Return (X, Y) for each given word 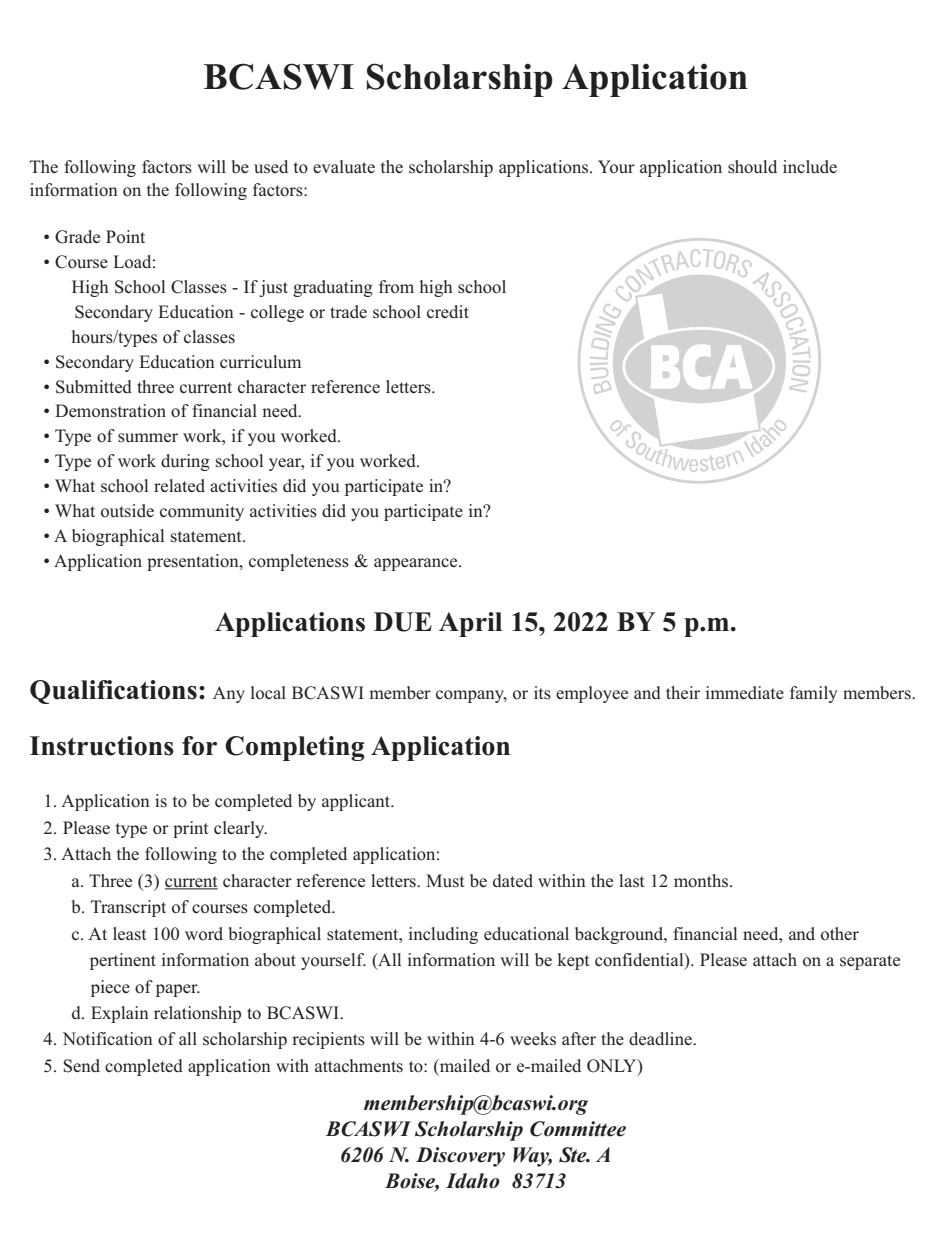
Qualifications (113, 692)
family (814, 694)
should (752, 167)
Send (81, 1066)
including (443, 935)
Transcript (128, 908)
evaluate (344, 166)
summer (148, 438)
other (840, 934)
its (542, 693)
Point (125, 237)
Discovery (460, 1157)
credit (448, 311)
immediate (745, 692)
